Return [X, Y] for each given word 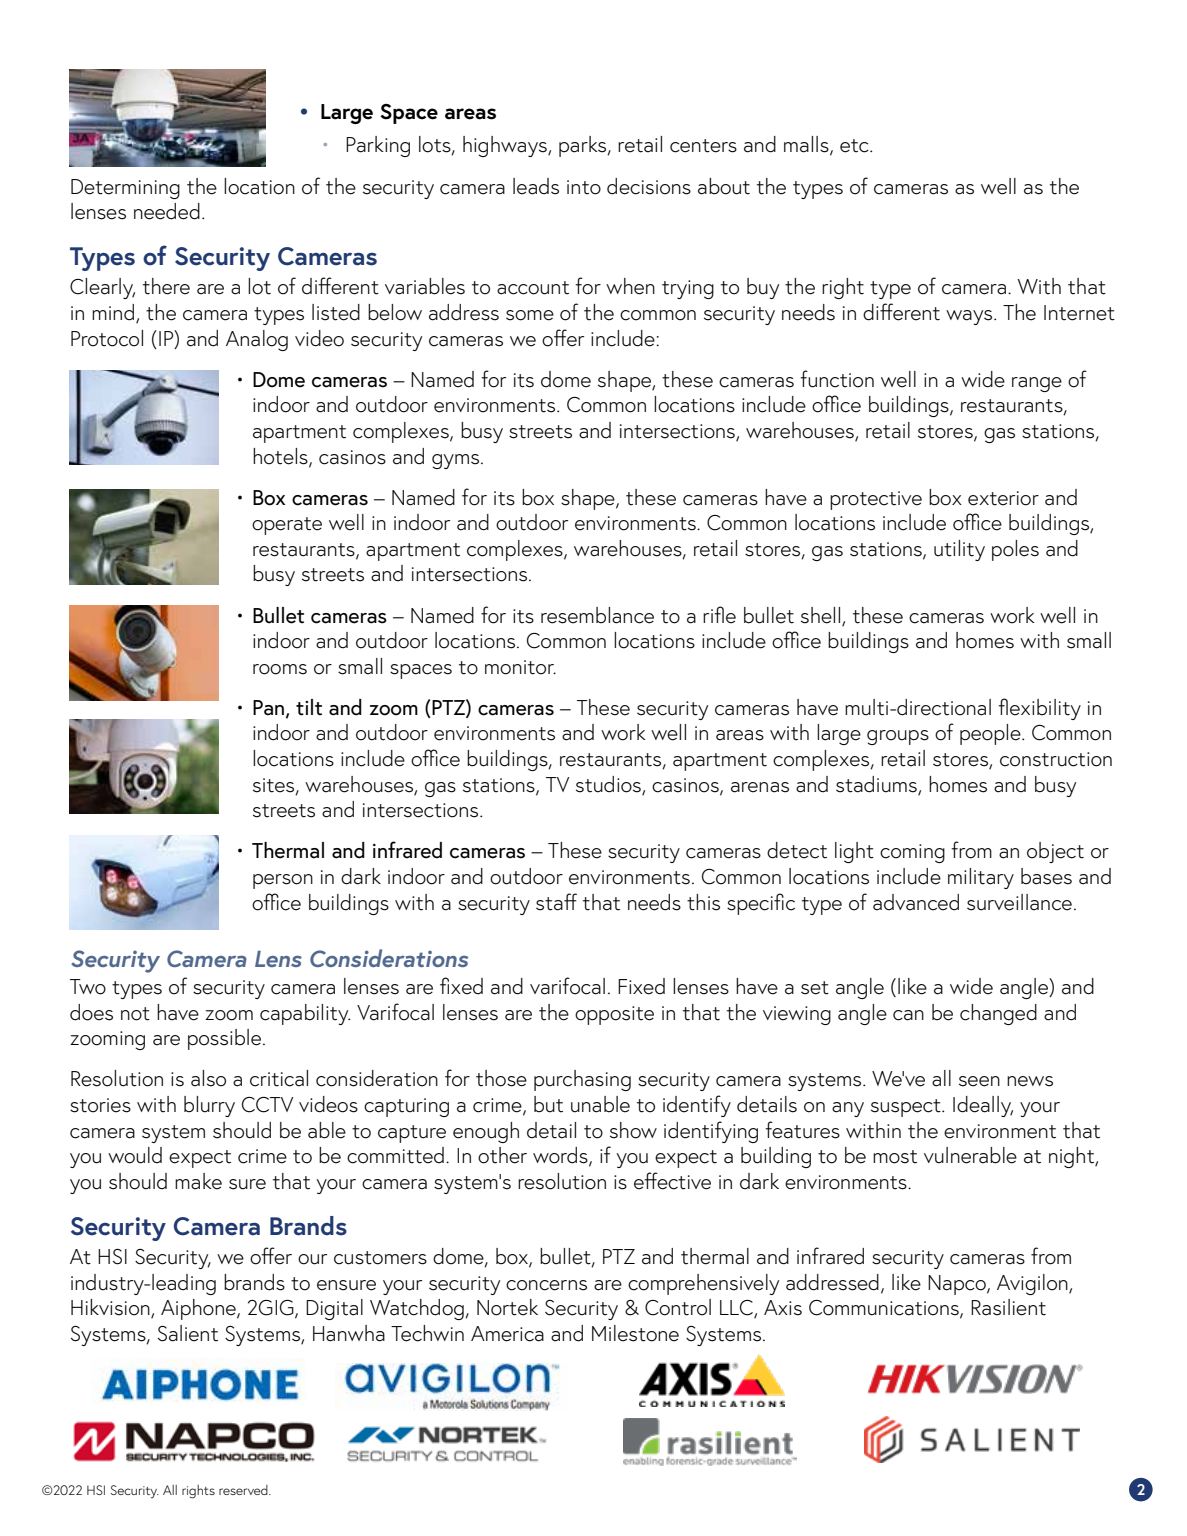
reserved [244, 1490]
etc [855, 146]
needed [167, 211]
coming [912, 853]
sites [275, 786]
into [584, 187]
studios [609, 785]
